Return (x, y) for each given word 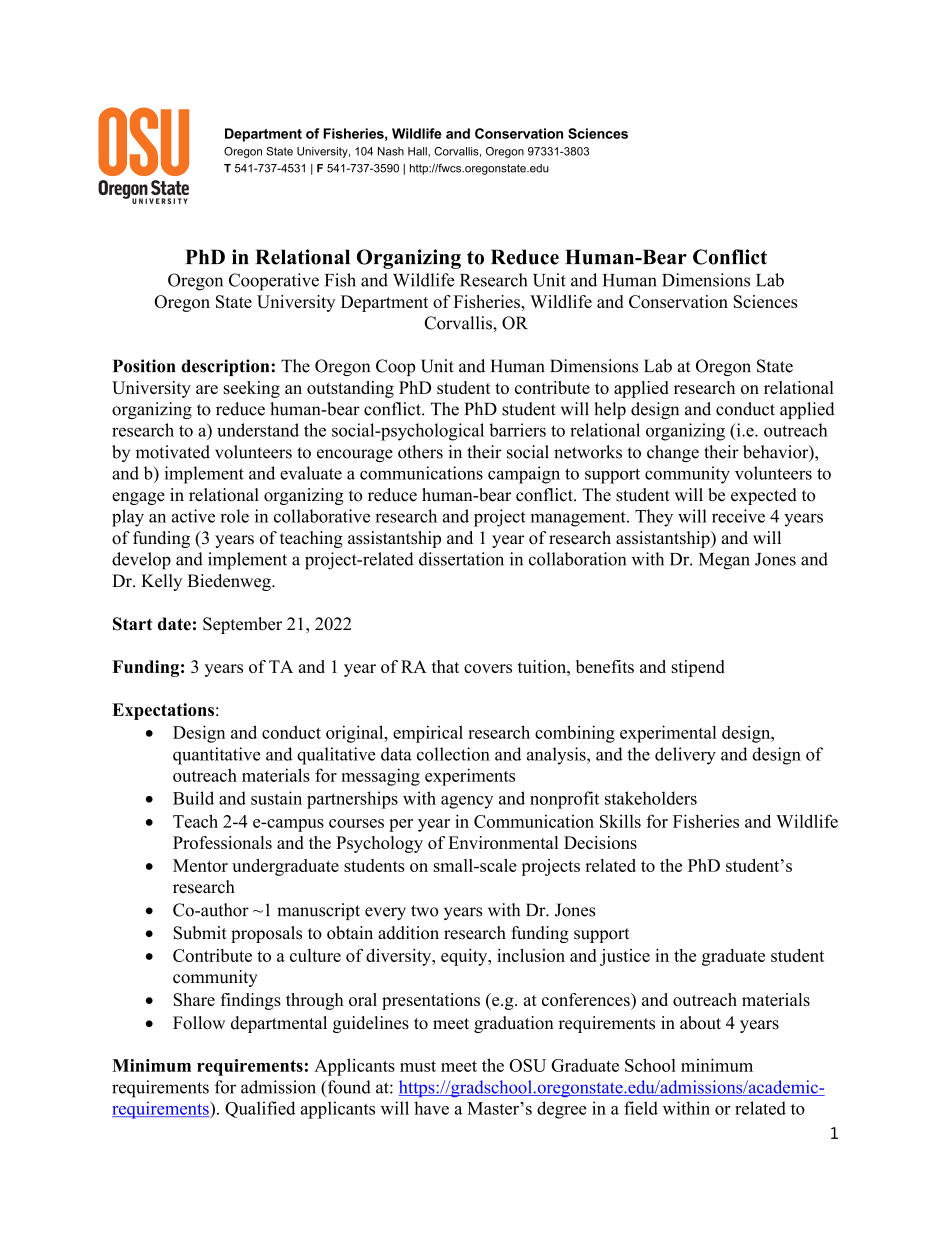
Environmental (503, 842)
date (174, 624)
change (673, 453)
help (610, 410)
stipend (698, 668)
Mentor (200, 865)
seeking (252, 389)
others (420, 452)
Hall (418, 151)
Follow (199, 1023)
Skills (620, 821)
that (445, 666)
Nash (391, 151)
